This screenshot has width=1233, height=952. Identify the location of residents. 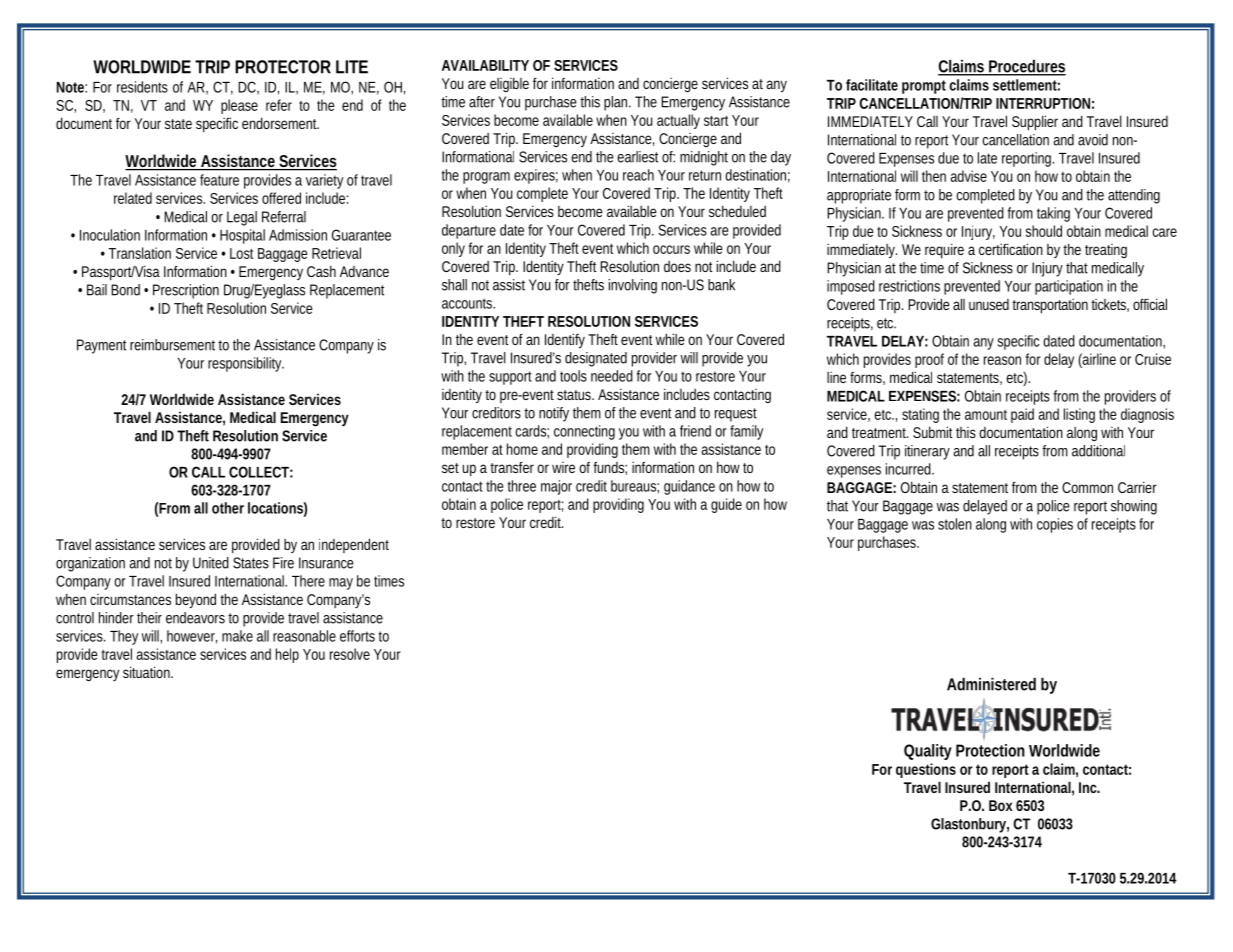
(142, 87).
